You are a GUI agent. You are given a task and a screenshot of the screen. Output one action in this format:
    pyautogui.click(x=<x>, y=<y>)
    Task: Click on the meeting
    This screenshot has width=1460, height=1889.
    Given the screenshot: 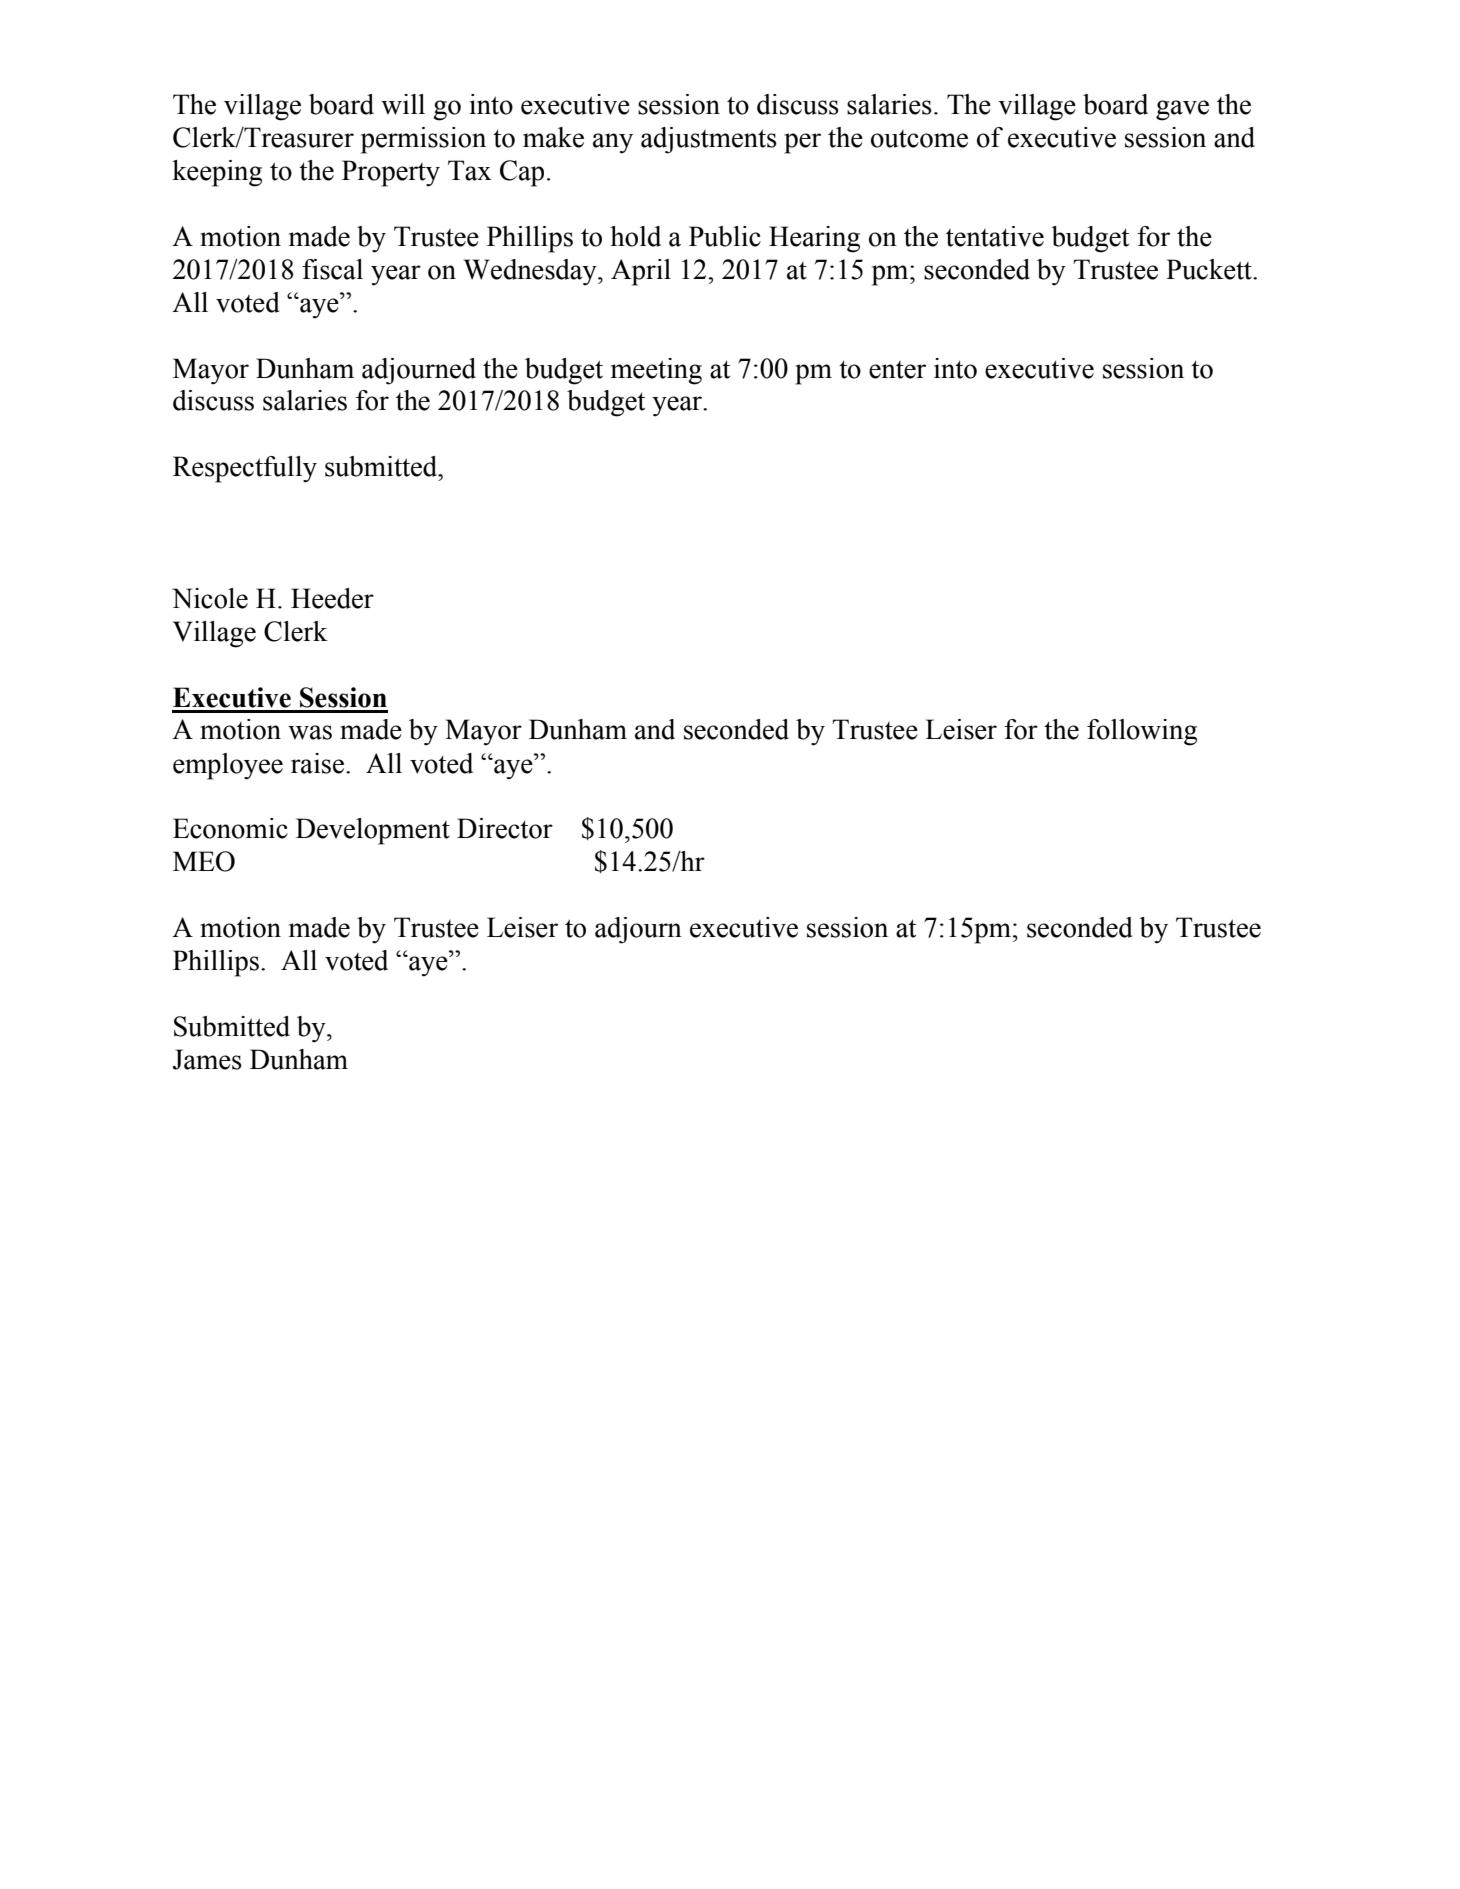 What is the action you would take?
    pyautogui.click(x=656, y=371)
